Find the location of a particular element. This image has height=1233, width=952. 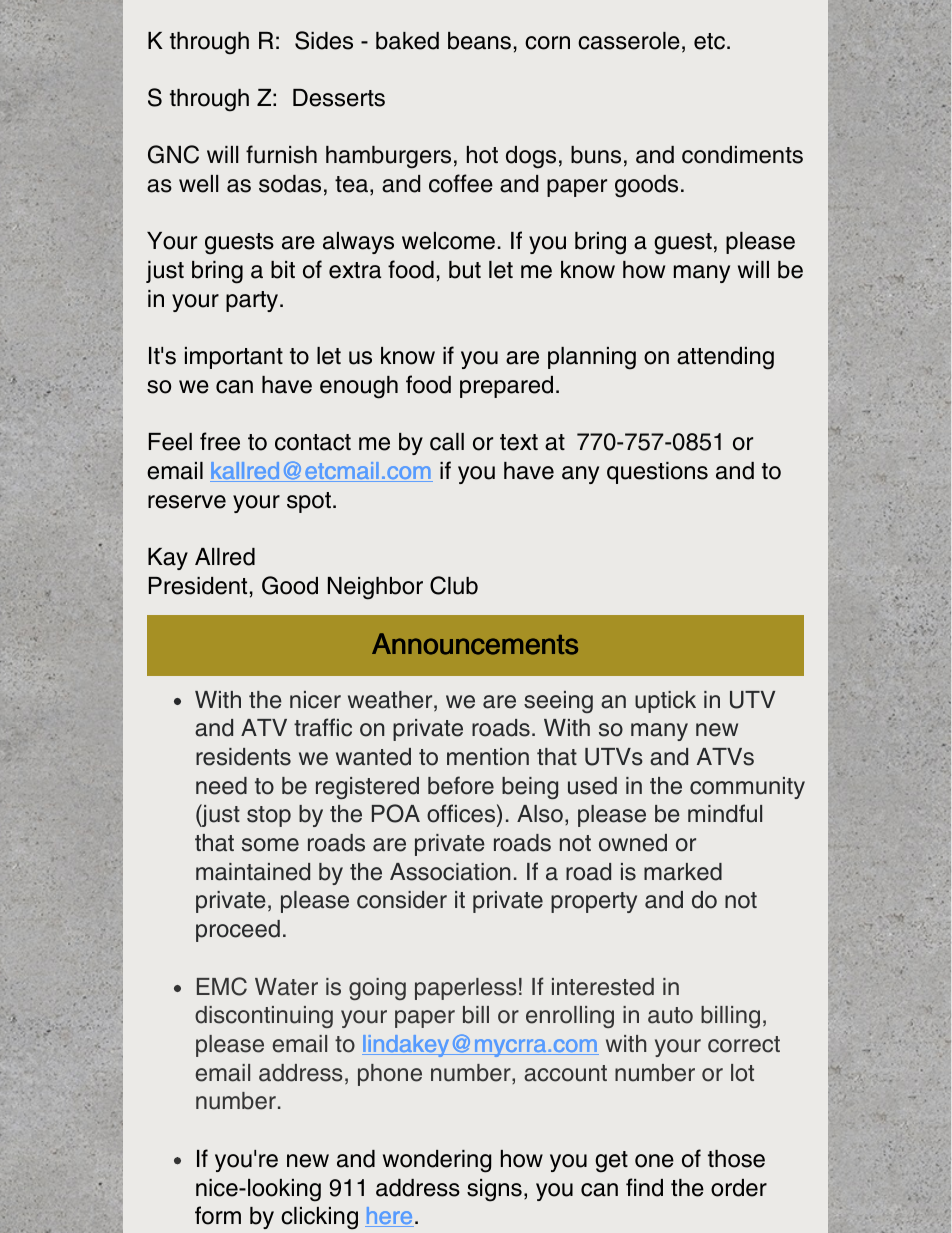

Announcements is located at coordinates (475, 644).
